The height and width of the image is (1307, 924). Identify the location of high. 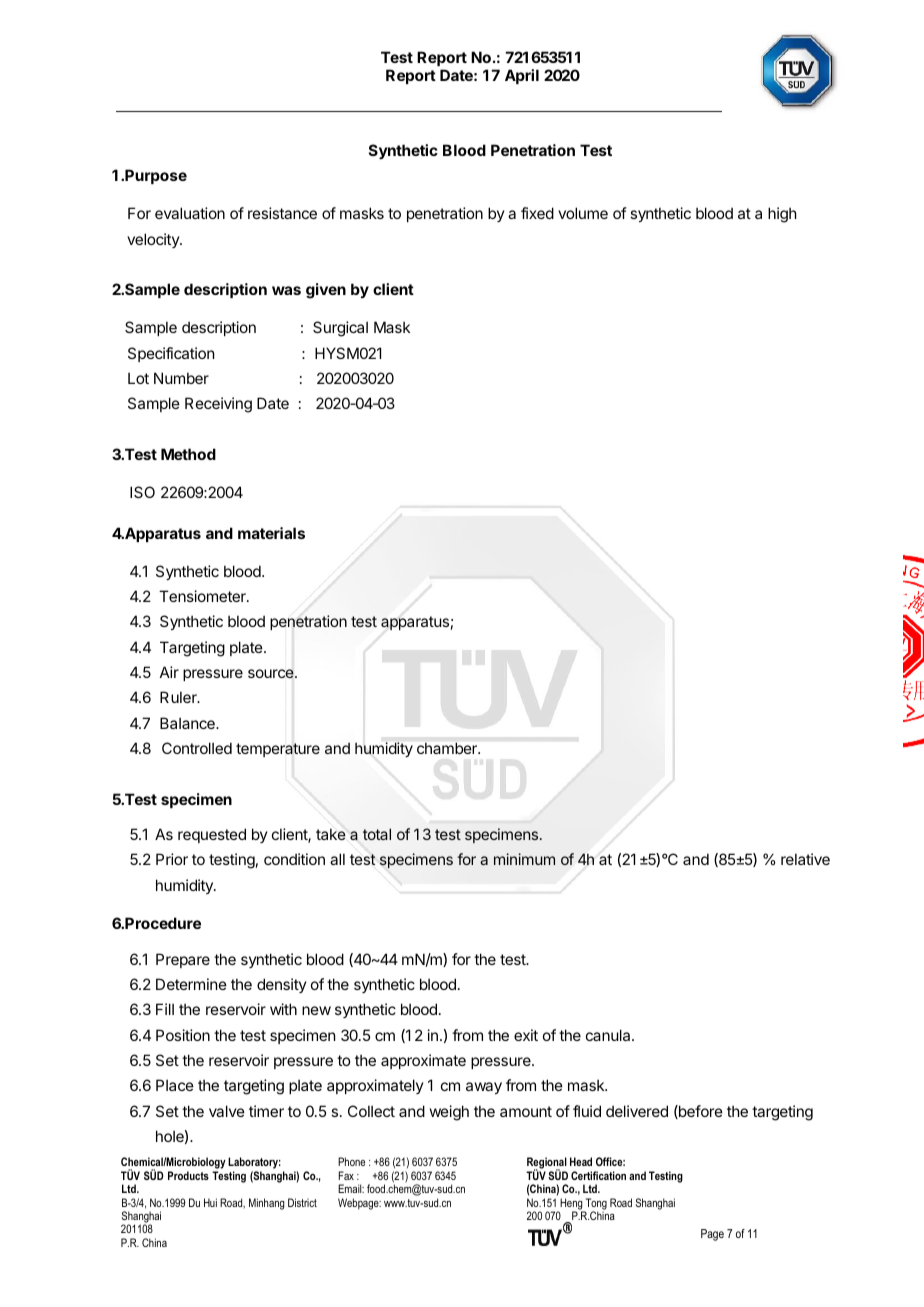
(782, 215).
